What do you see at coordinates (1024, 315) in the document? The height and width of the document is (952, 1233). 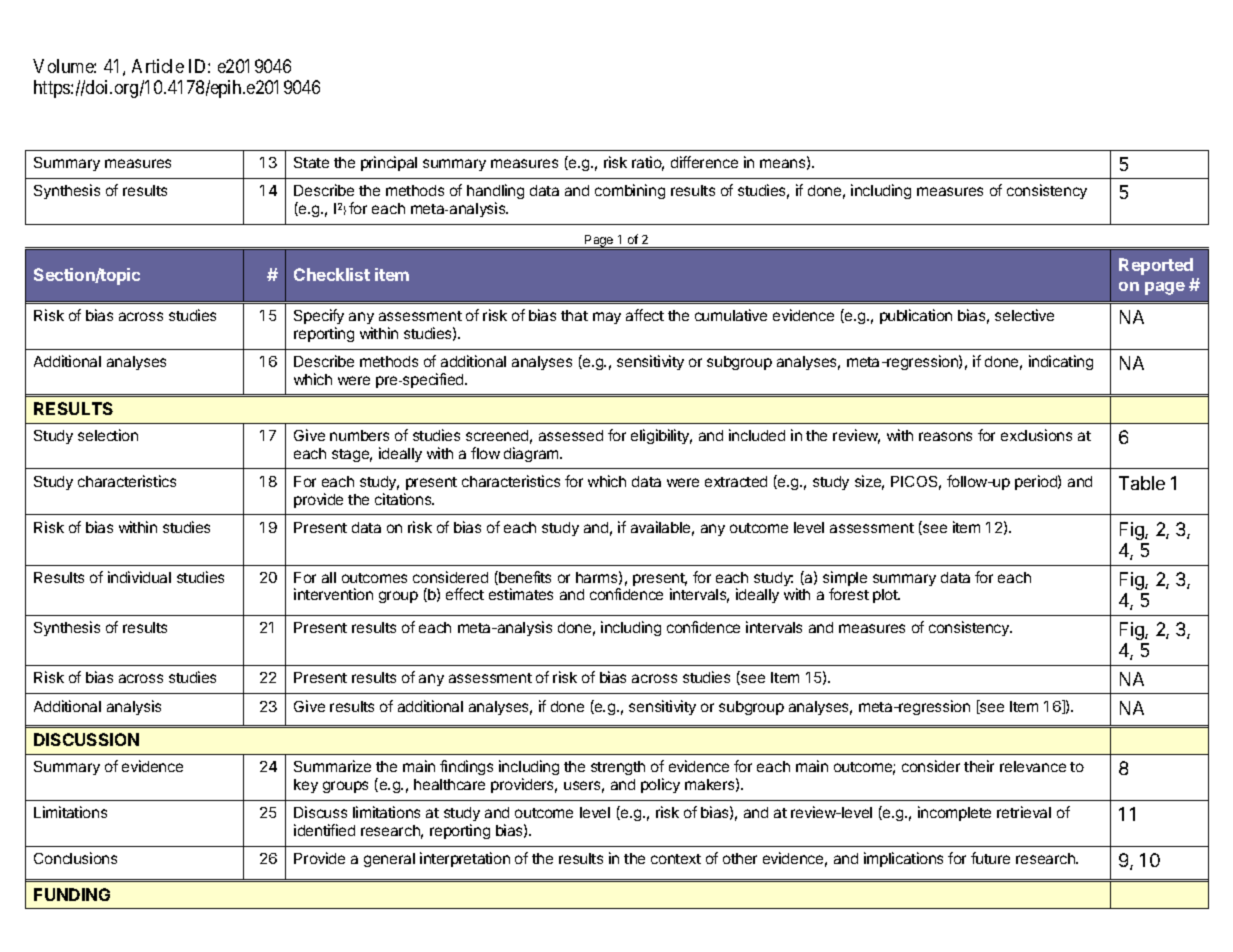 I see `selective` at bounding box center [1024, 315].
